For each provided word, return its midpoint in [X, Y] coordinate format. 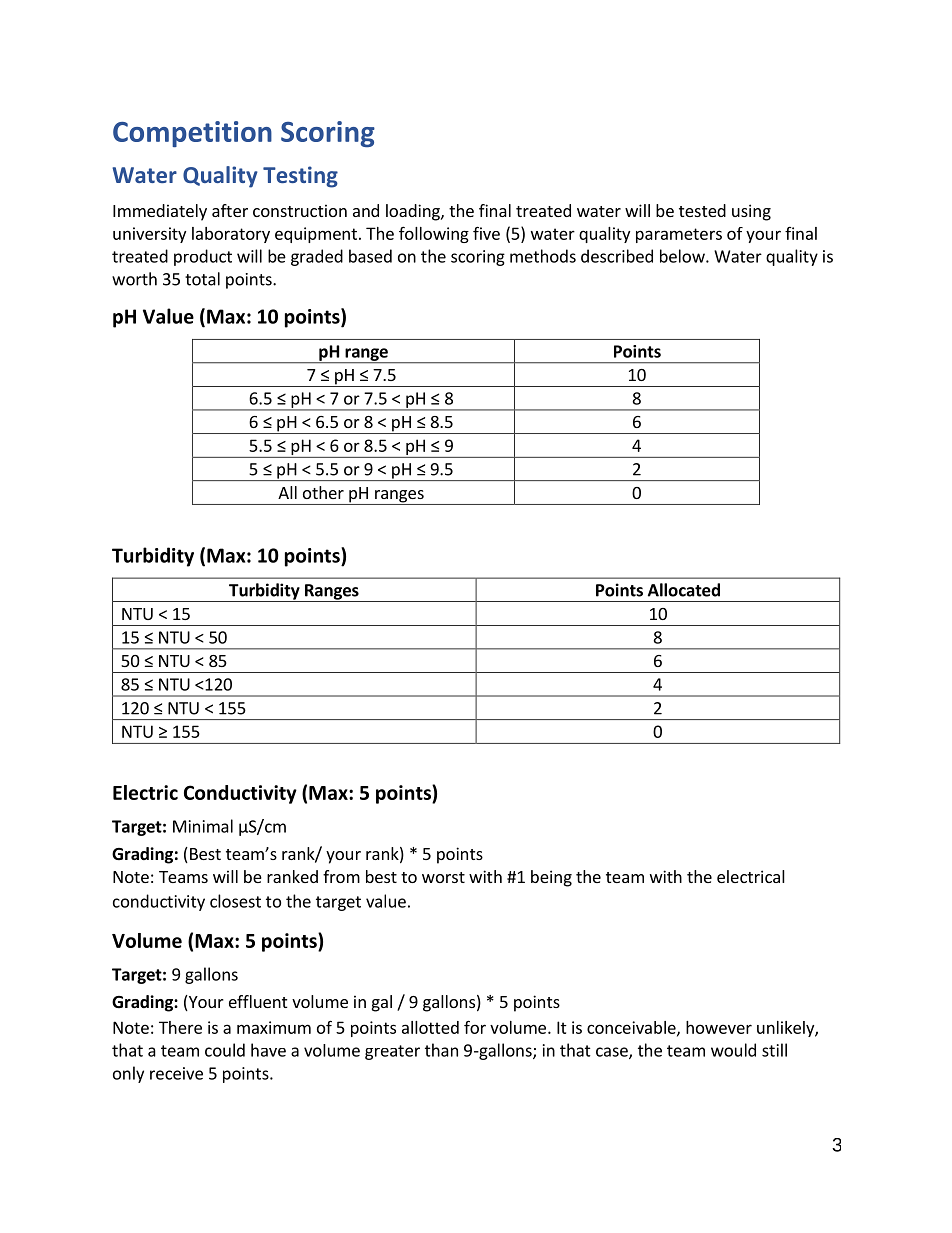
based [370, 256]
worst [443, 877]
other [323, 492]
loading [414, 212]
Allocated [684, 590]
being [551, 878]
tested [702, 210]
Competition [192, 134]
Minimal [203, 826]
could [225, 1050]
